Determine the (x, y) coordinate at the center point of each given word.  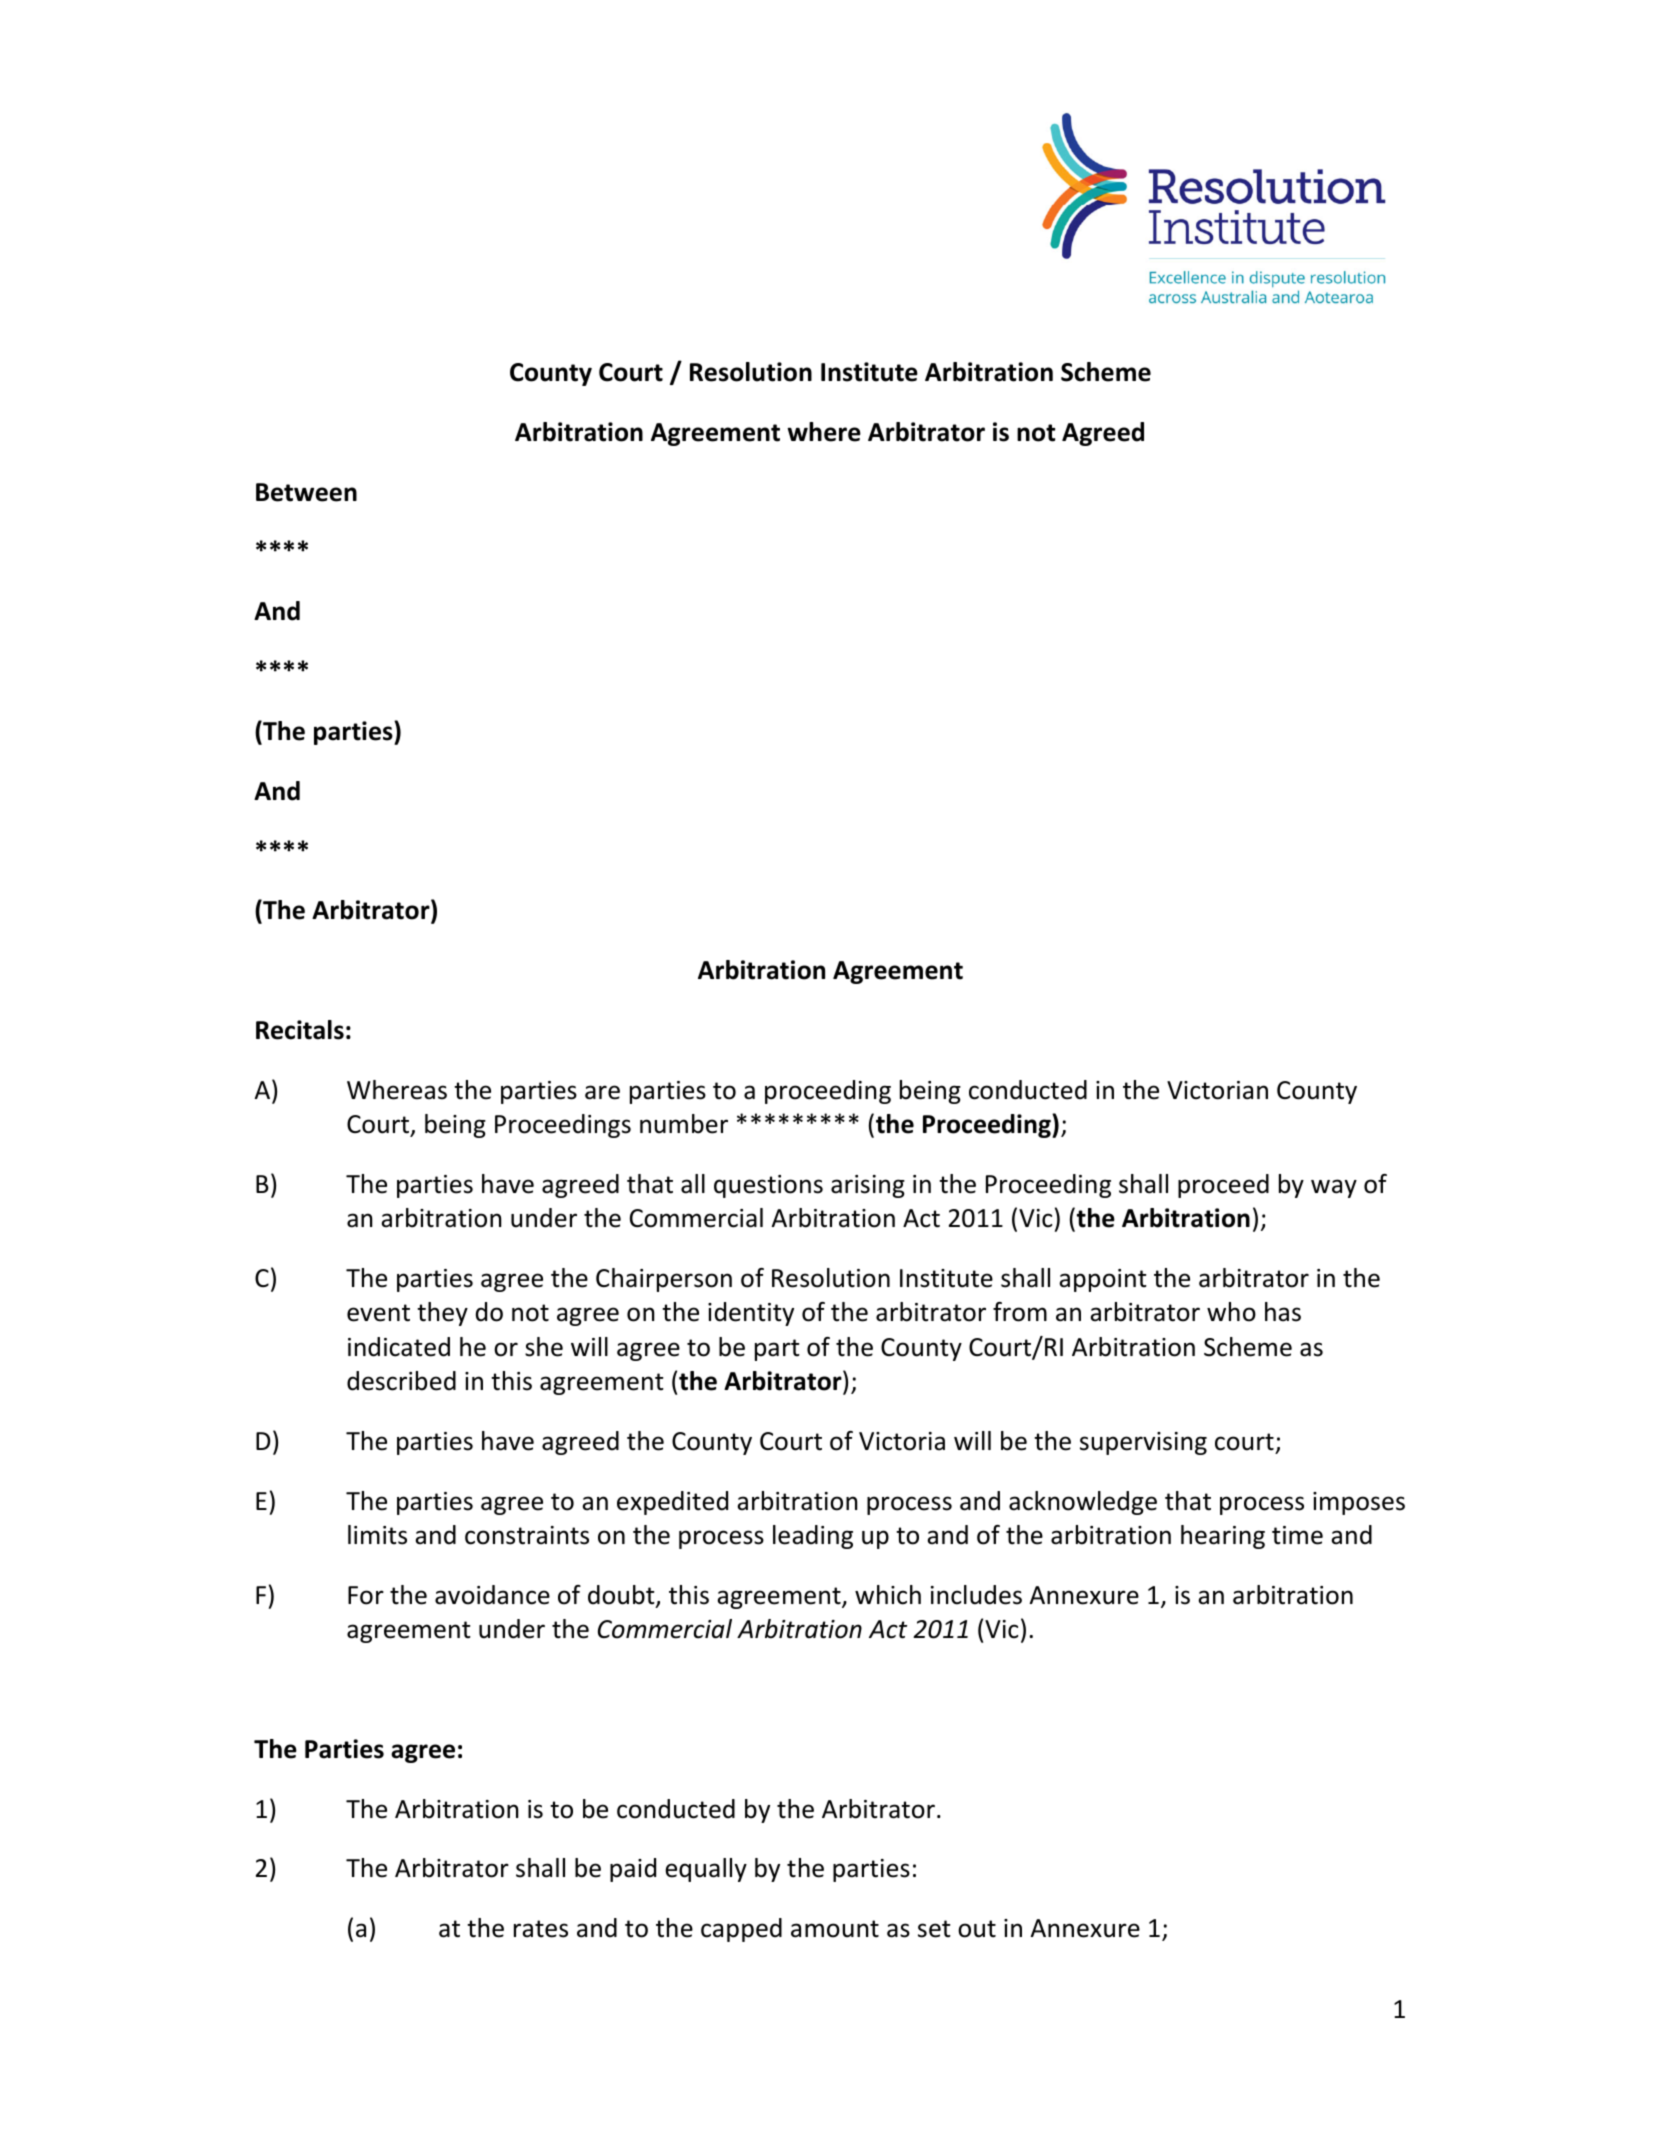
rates (541, 1929)
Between (306, 492)
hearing (1223, 1537)
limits (377, 1535)
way (1334, 1188)
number (684, 1124)
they (442, 1314)
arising (868, 1186)
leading (813, 1537)
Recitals (300, 1030)
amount (835, 1929)
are (602, 1092)
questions (768, 1186)
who (1231, 1312)
